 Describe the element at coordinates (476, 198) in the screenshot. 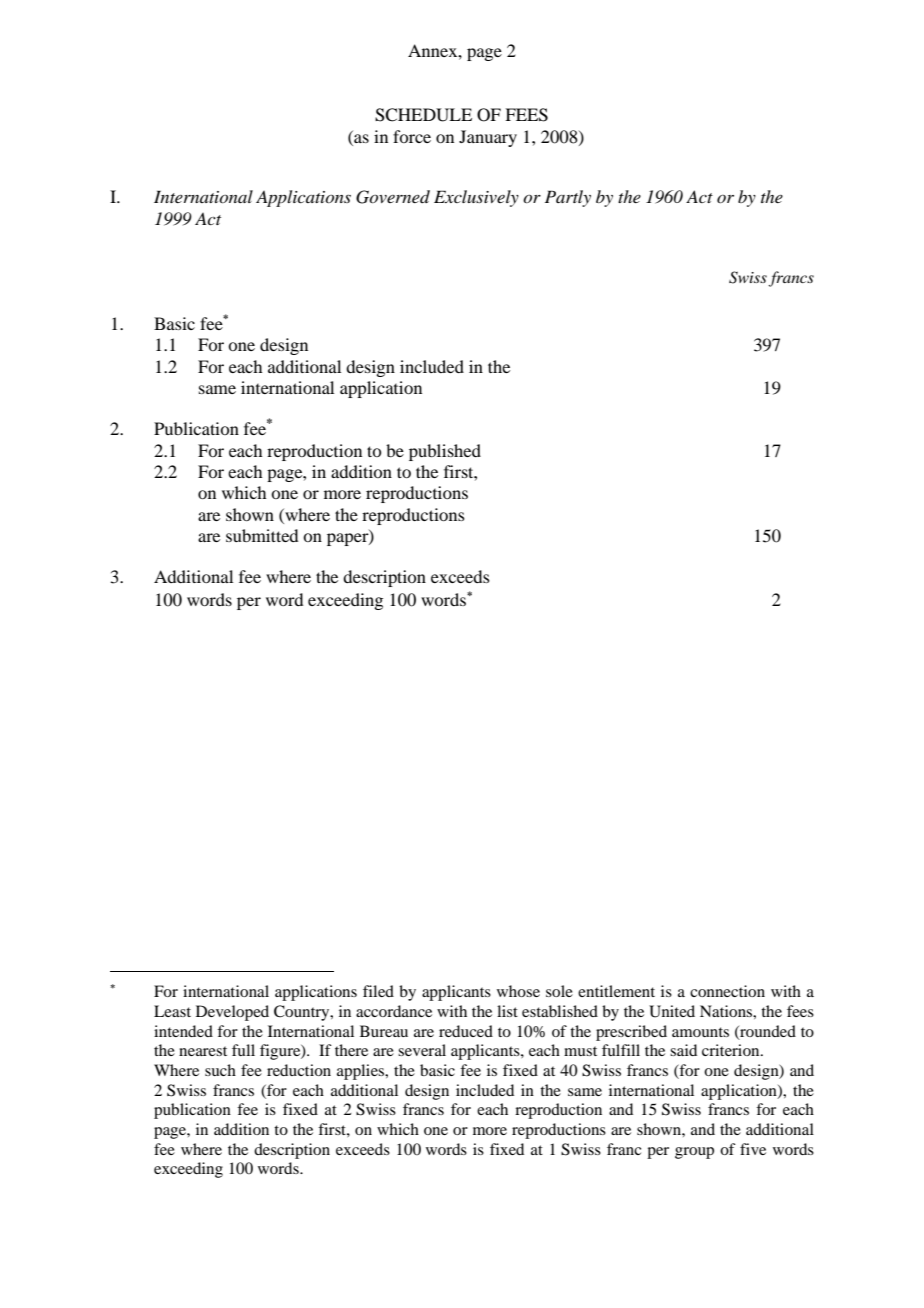

I see `Exclusively` at that location.
